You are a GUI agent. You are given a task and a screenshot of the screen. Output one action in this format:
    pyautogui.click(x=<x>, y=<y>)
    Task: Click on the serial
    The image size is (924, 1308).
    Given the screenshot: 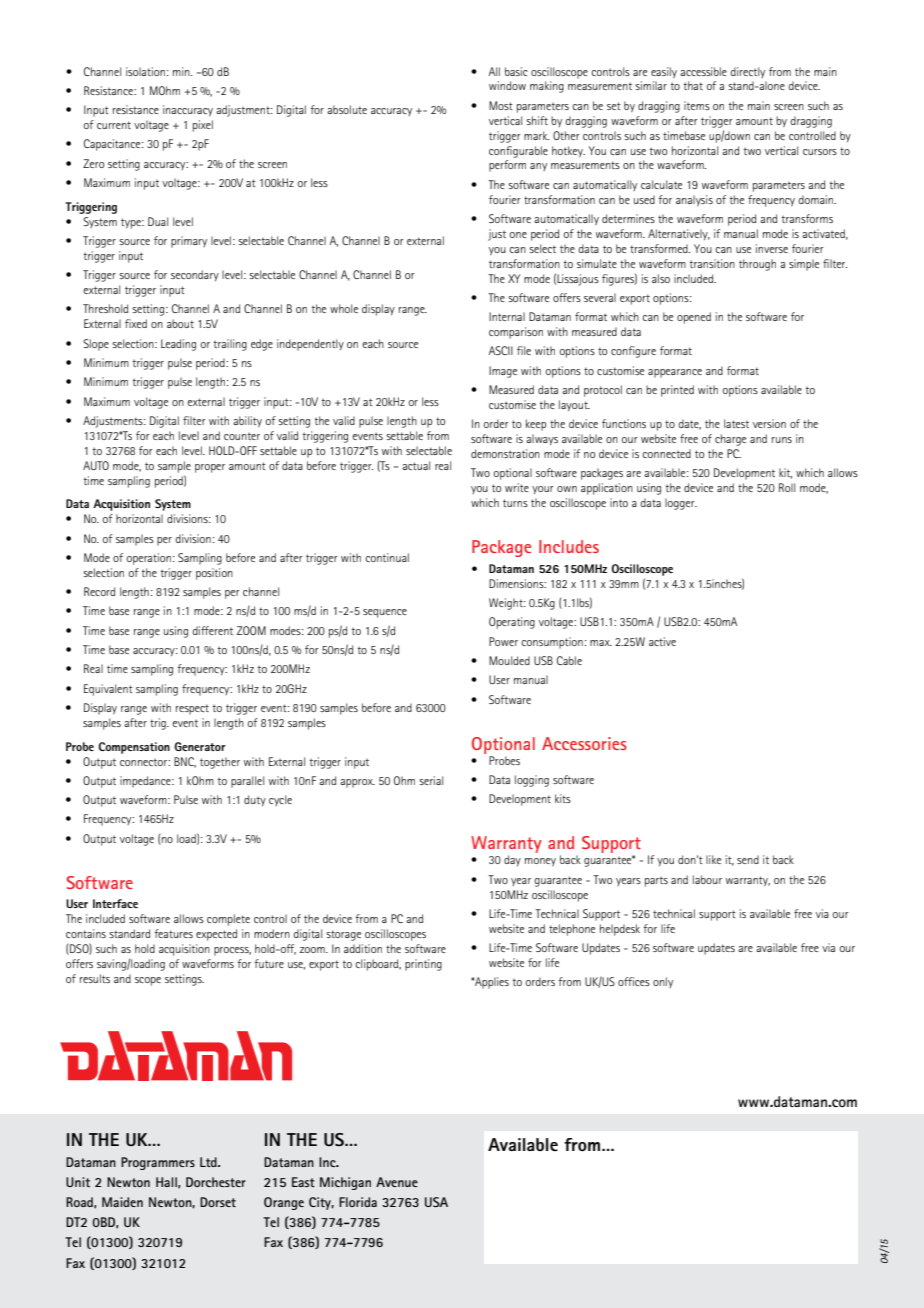 What is the action you would take?
    pyautogui.click(x=431, y=780)
